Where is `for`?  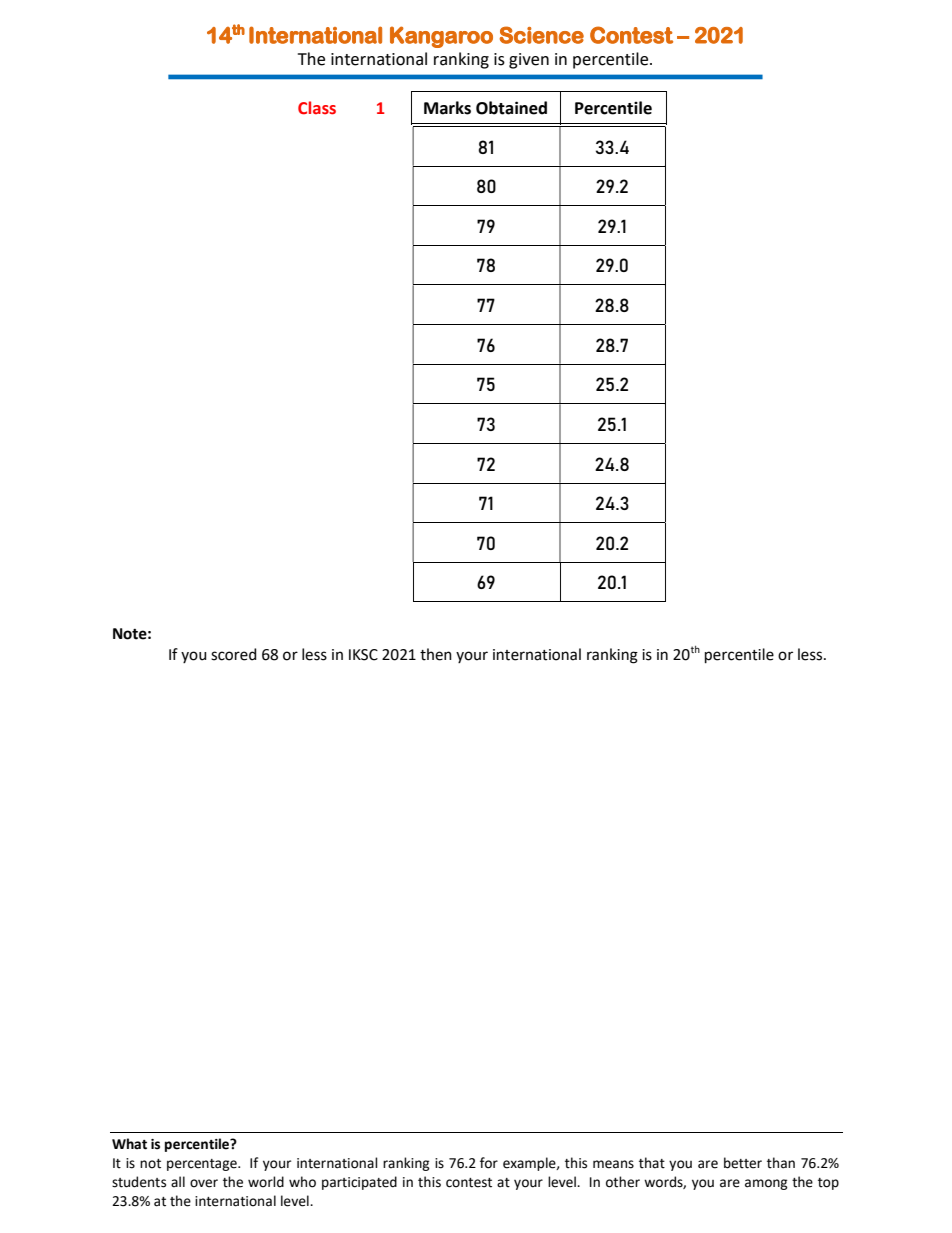 for is located at coordinates (489, 1163).
